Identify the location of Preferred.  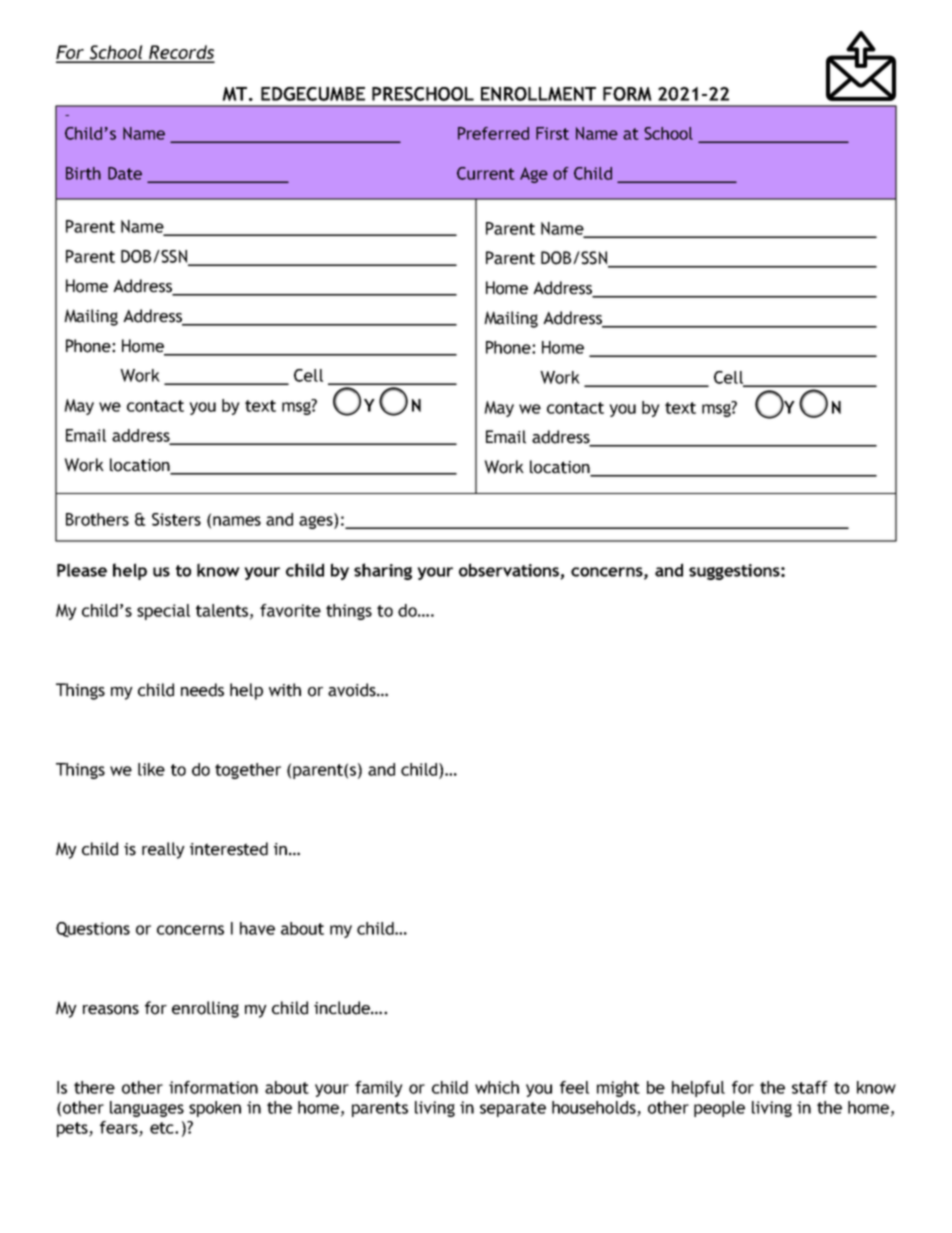
(493, 133).
